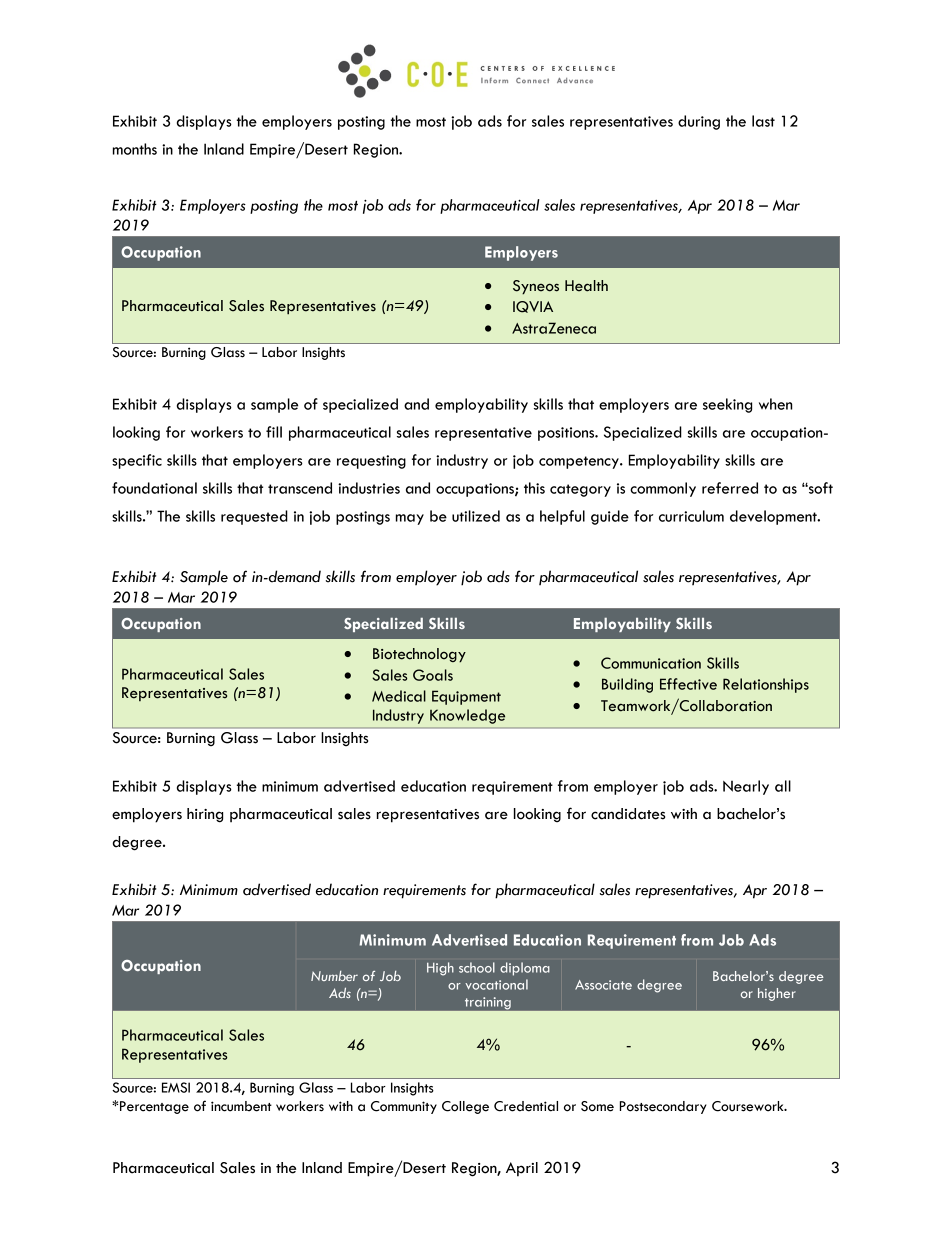 Image resolution: width=952 pixels, height=1233 pixels. What do you see at coordinates (205, 815) in the screenshot?
I see `hiring` at bounding box center [205, 815].
